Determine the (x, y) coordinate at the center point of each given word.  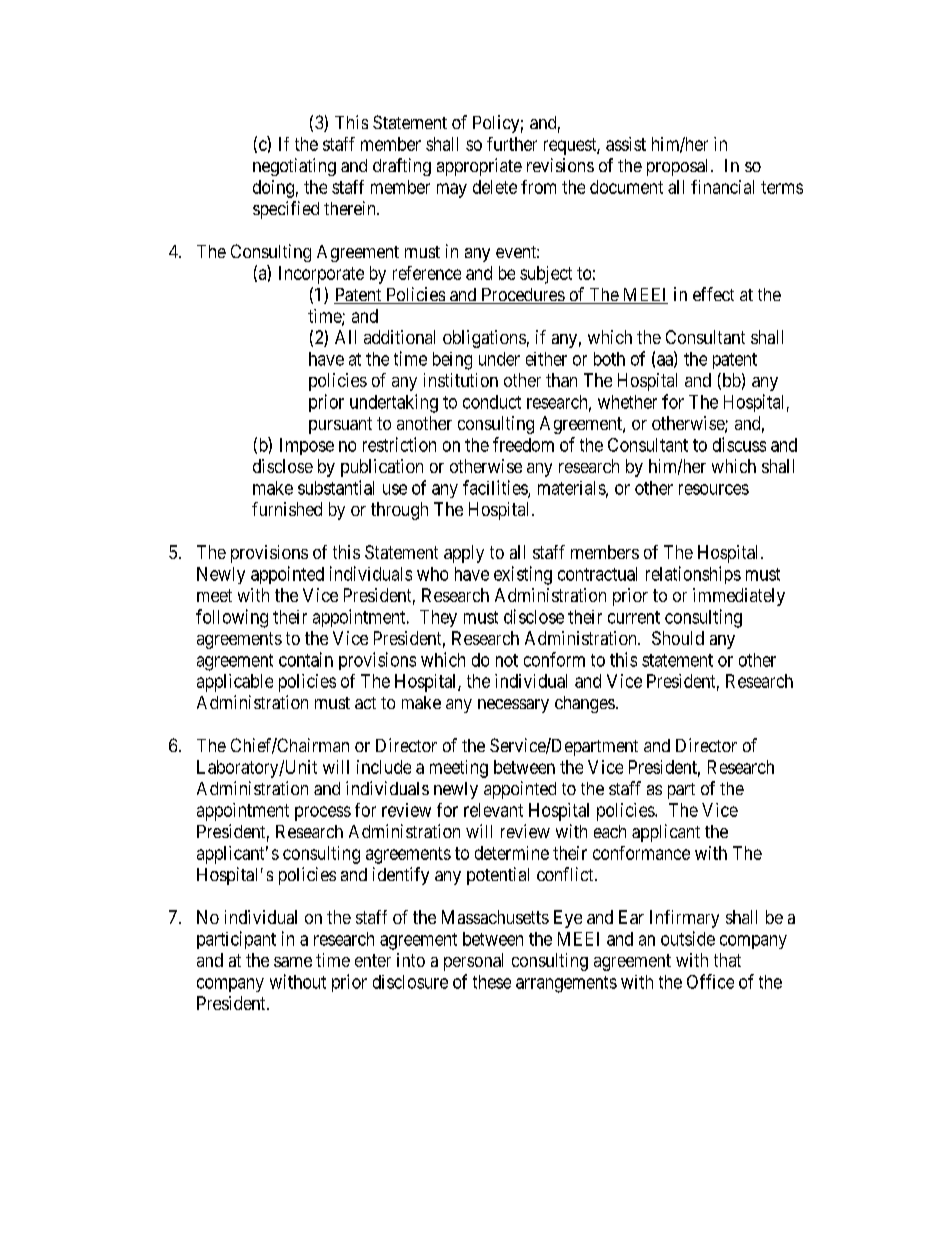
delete (495, 187)
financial (722, 187)
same (293, 962)
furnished (287, 509)
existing (523, 575)
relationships (693, 575)
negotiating (294, 167)
